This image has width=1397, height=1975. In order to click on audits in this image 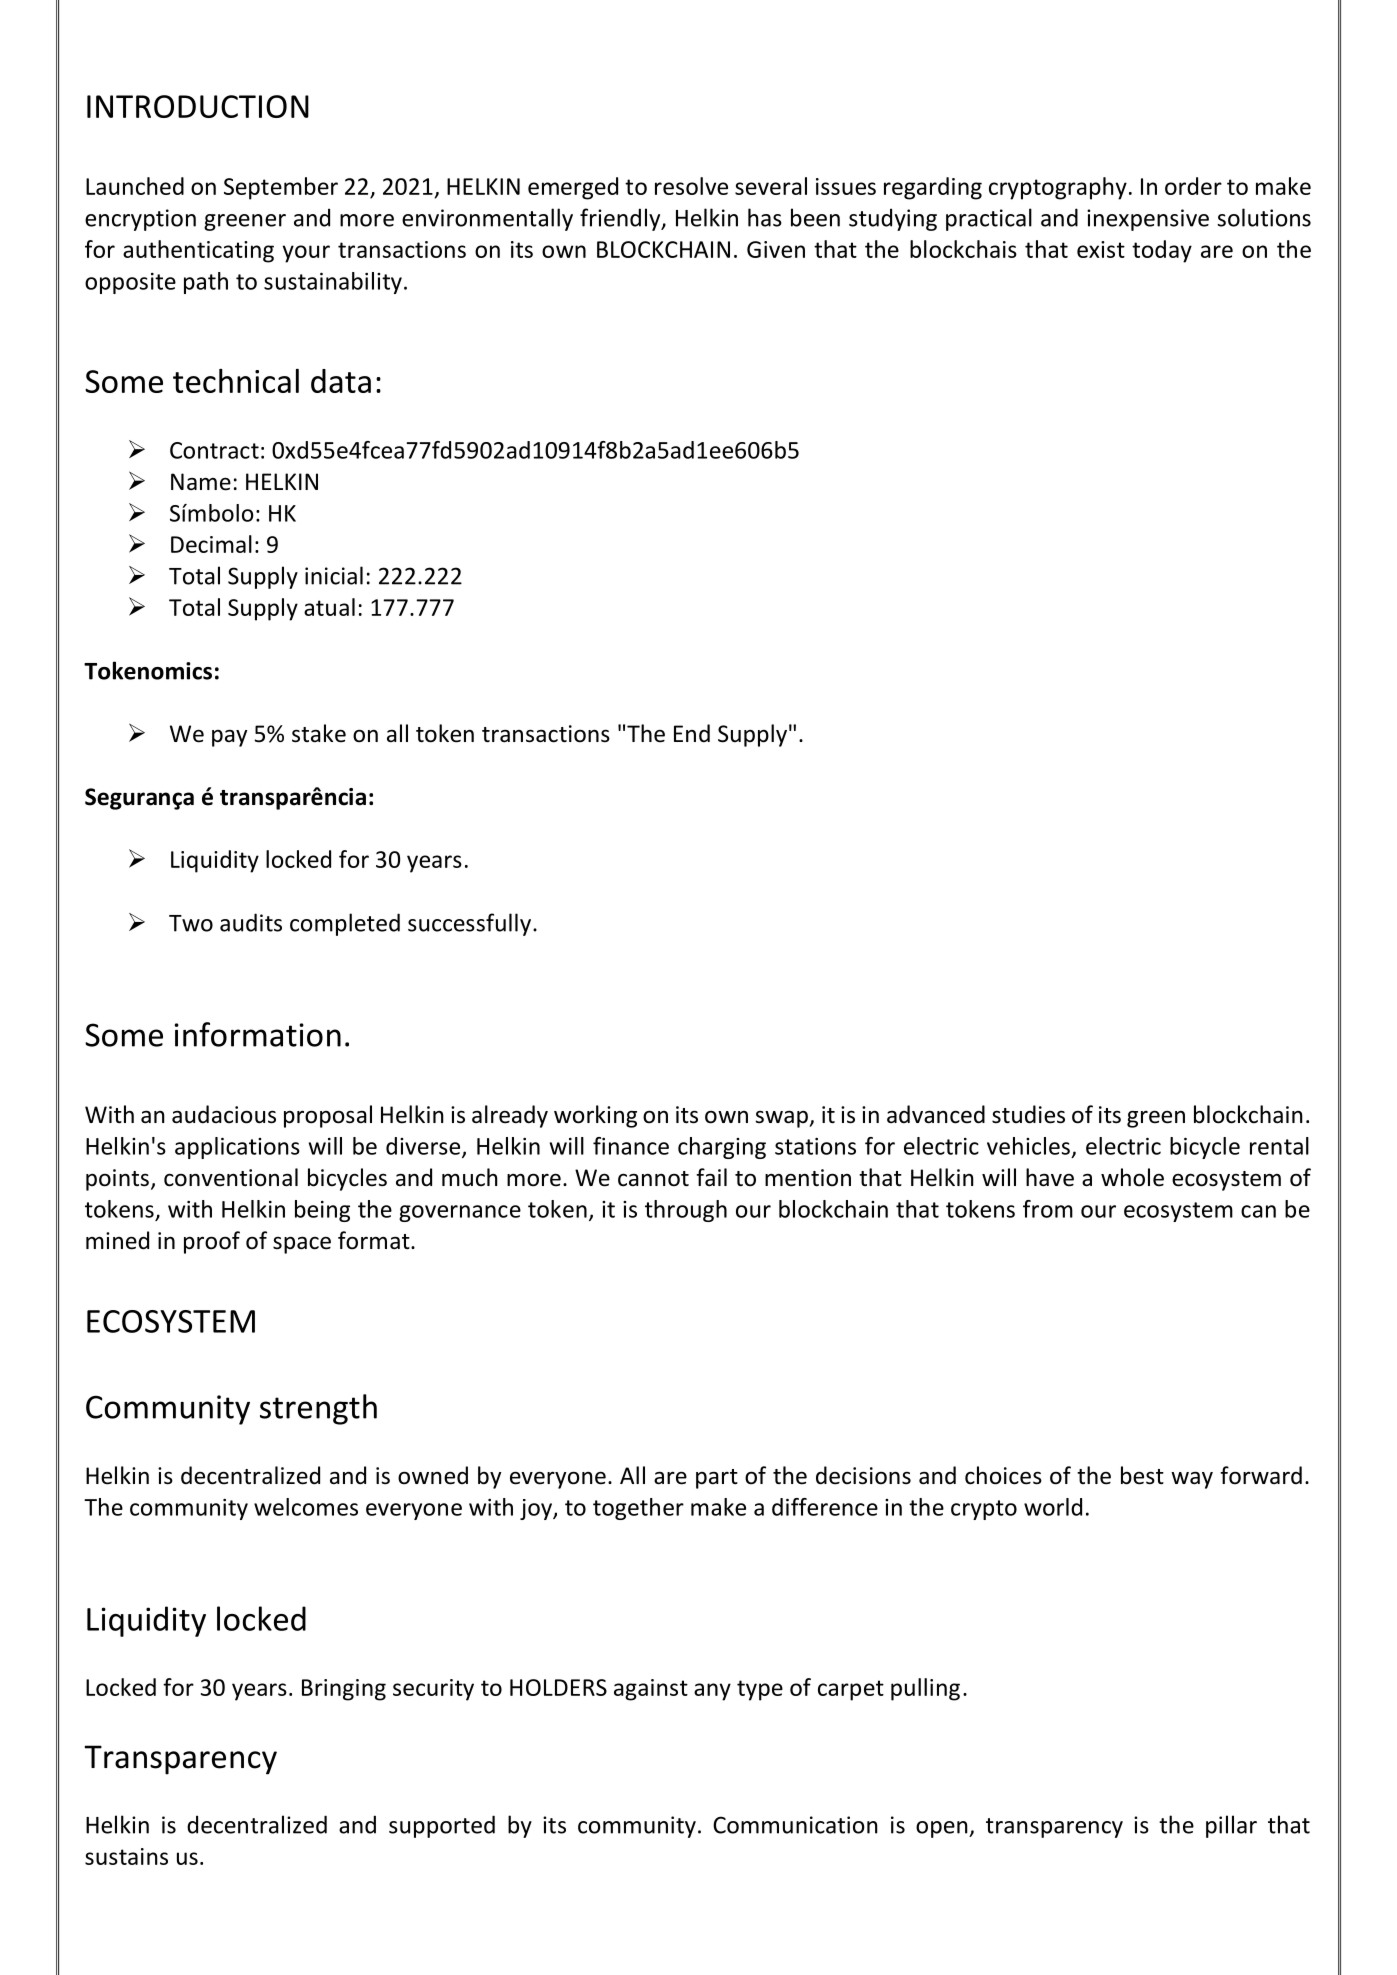, I will do `click(251, 922)`.
